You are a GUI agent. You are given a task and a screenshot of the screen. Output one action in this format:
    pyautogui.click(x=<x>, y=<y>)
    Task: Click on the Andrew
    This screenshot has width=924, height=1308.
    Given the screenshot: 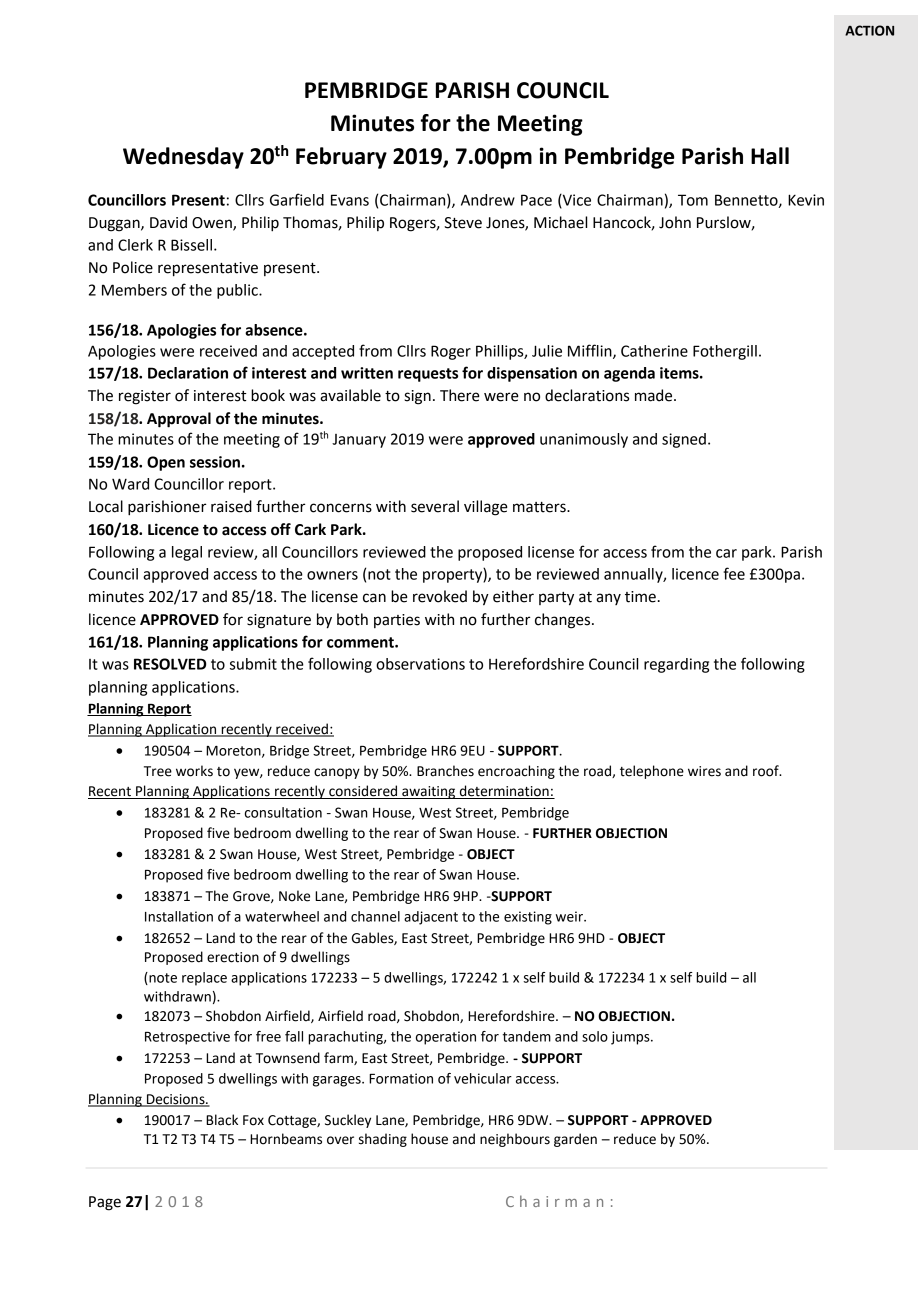 What is the action you would take?
    pyautogui.click(x=488, y=200)
